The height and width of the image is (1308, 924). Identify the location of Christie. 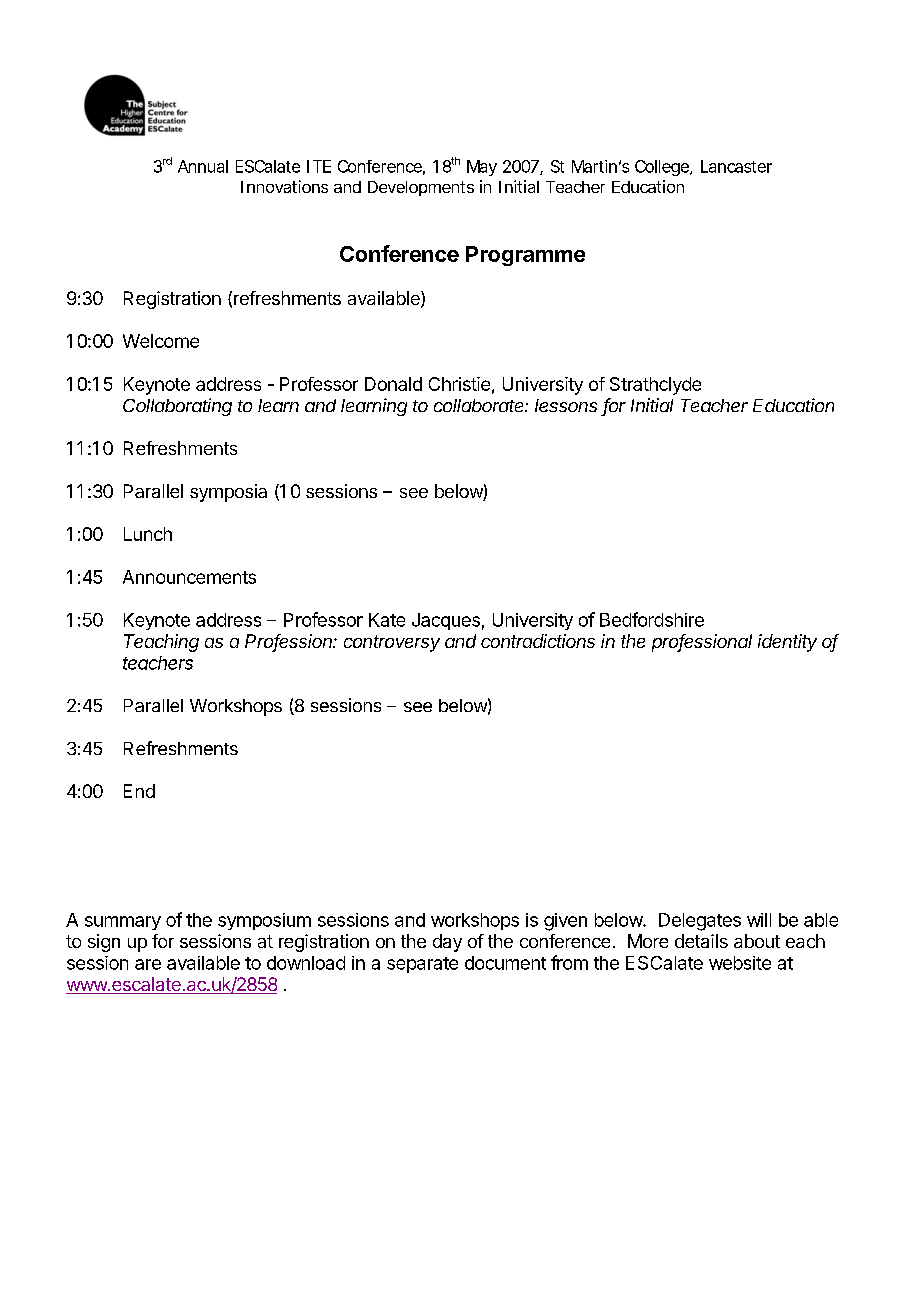
(459, 384).
